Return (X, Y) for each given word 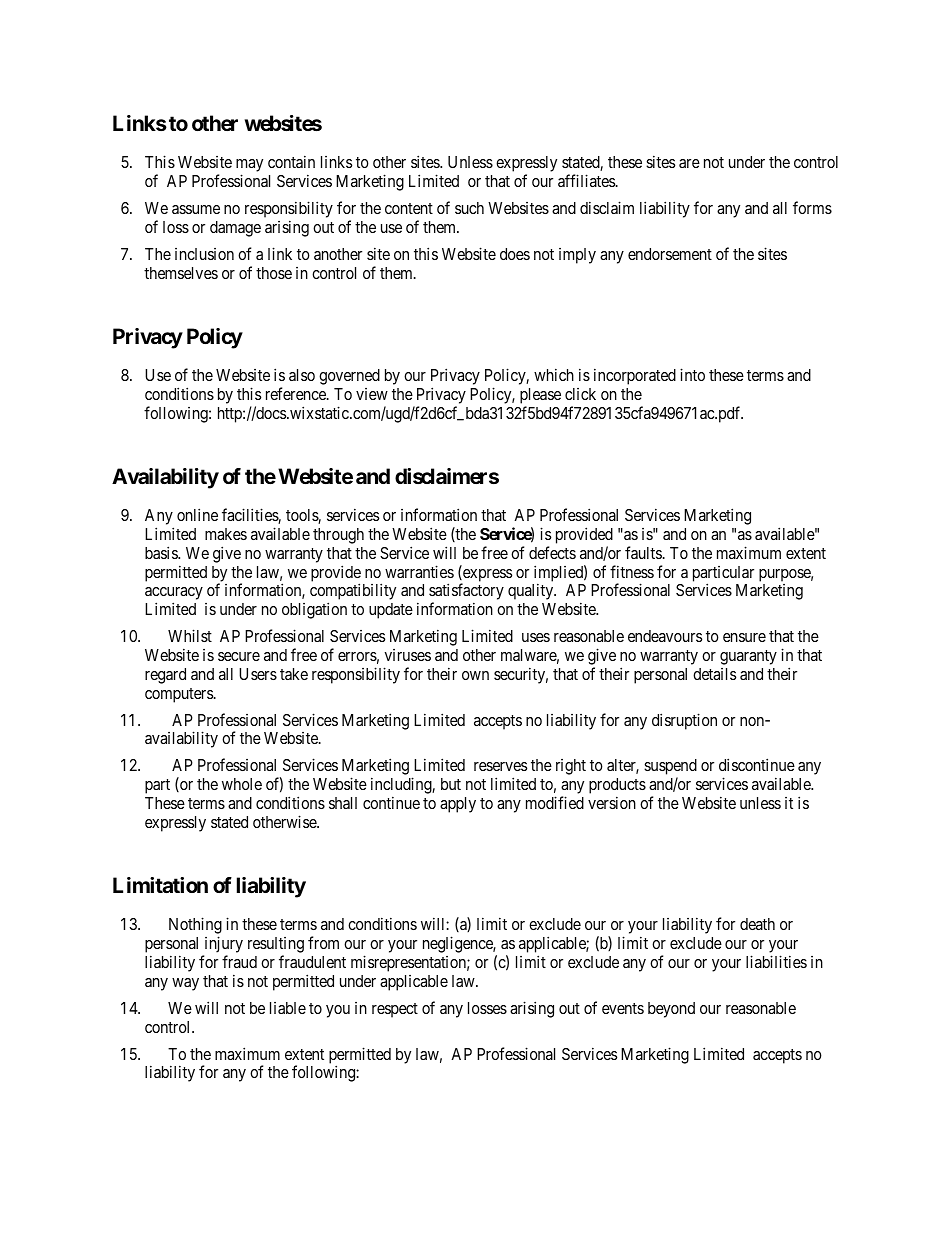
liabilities (776, 961)
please (540, 397)
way (185, 984)
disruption (684, 721)
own (475, 675)
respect (395, 1010)
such (469, 208)
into (692, 374)
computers (180, 695)
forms (812, 207)
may (249, 167)
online (197, 514)
